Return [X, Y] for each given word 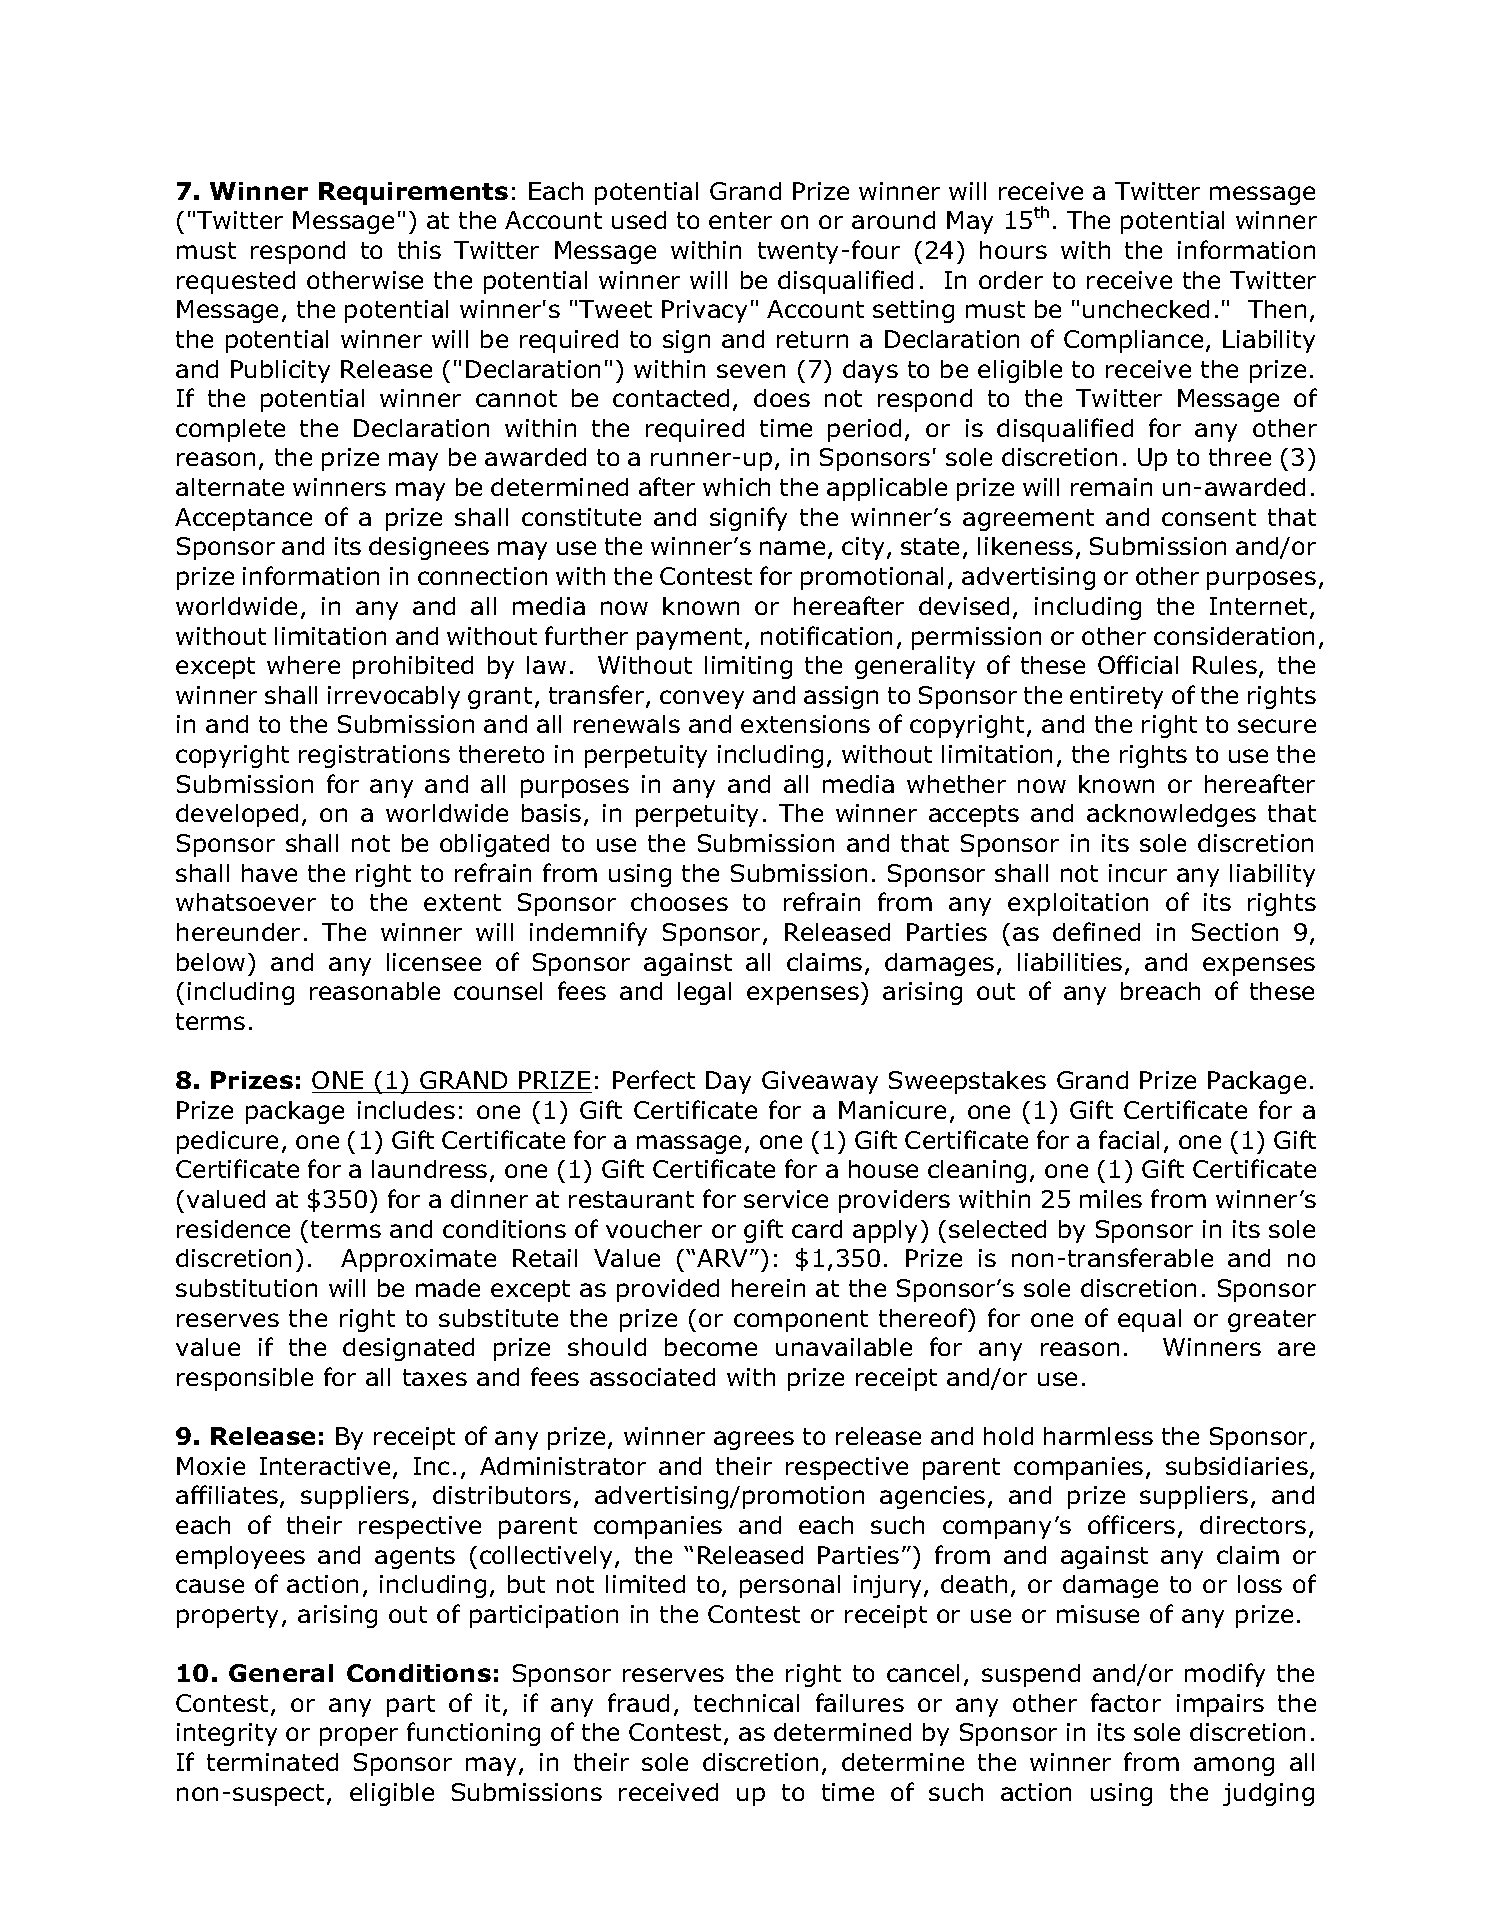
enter [740, 220]
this [419, 250]
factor [1126, 1702]
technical [746, 1703]
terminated [272, 1762]
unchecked [1146, 309]
